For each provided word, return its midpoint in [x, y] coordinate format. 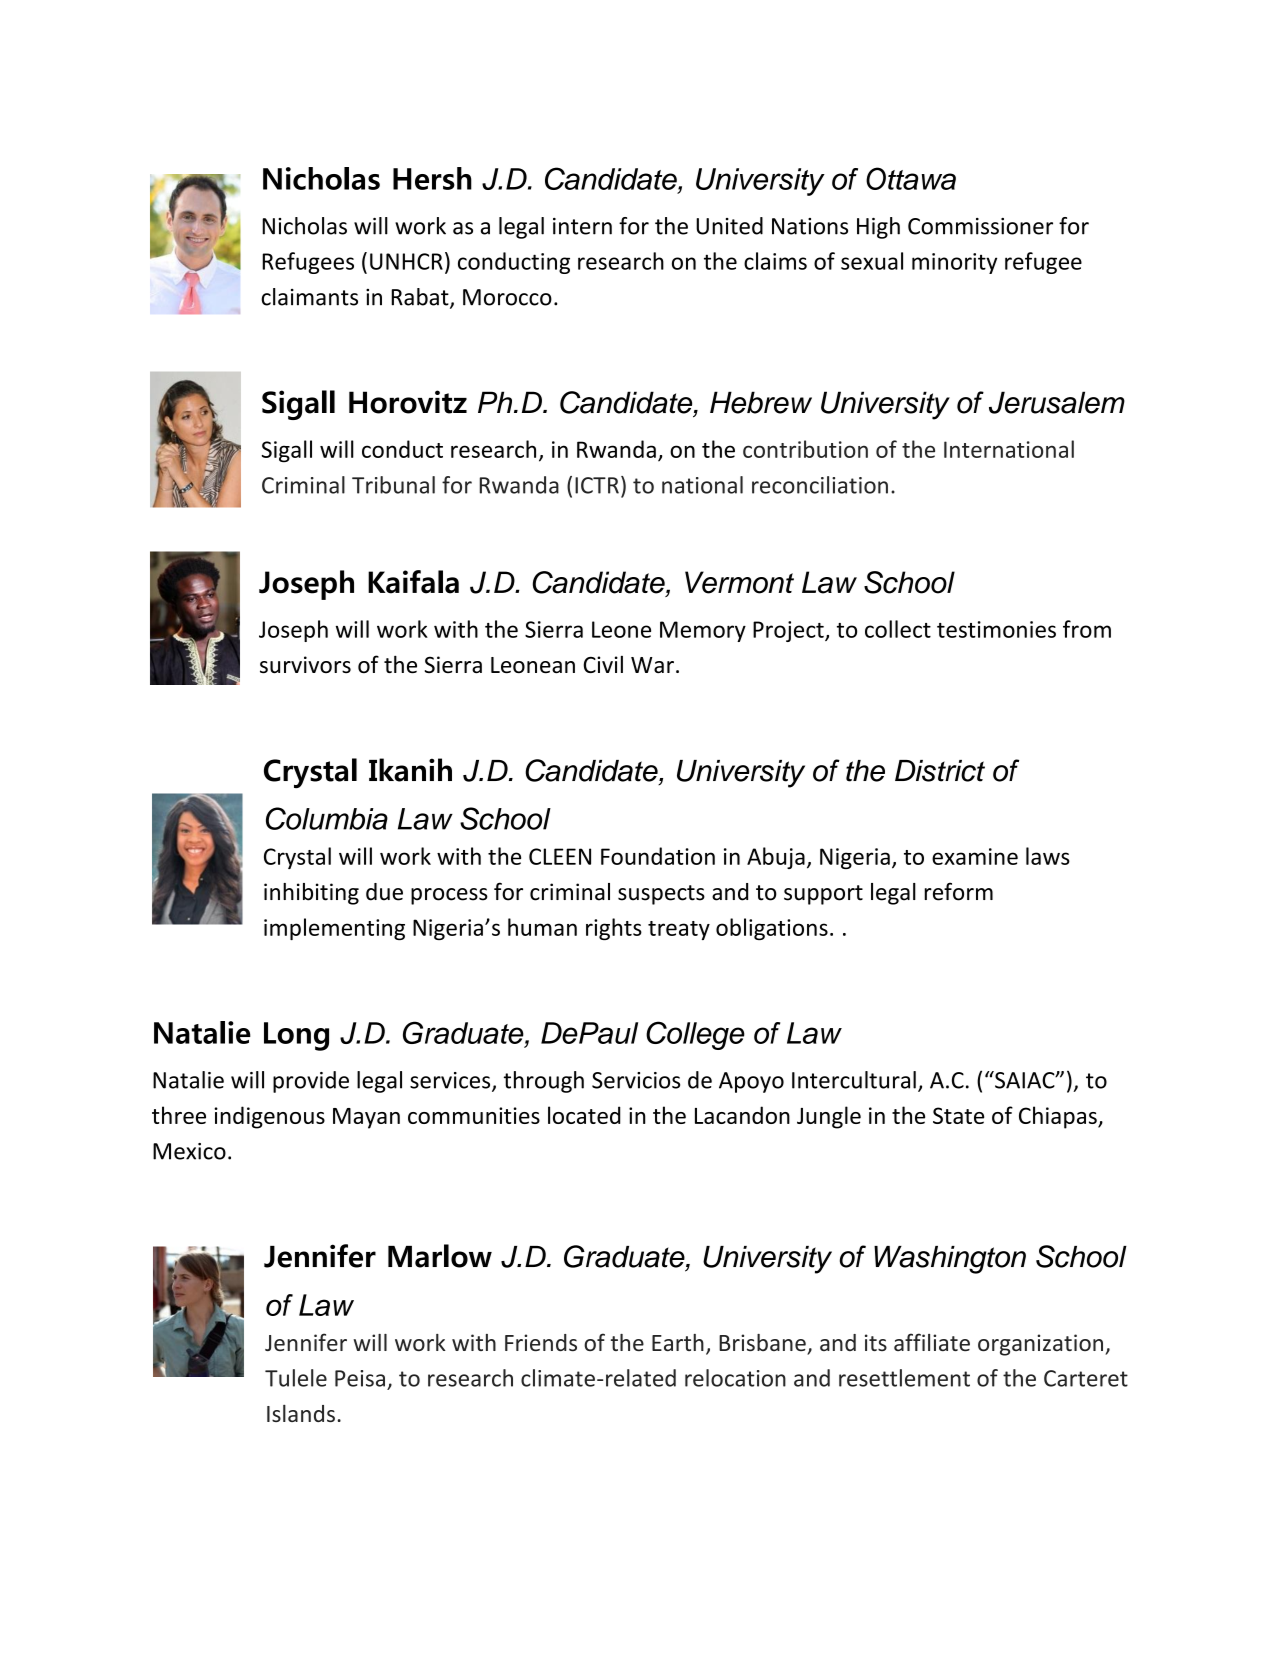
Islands [301, 1413]
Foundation [658, 856]
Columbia [327, 818]
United [729, 226]
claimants [309, 297]
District [940, 771]
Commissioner [980, 226]
